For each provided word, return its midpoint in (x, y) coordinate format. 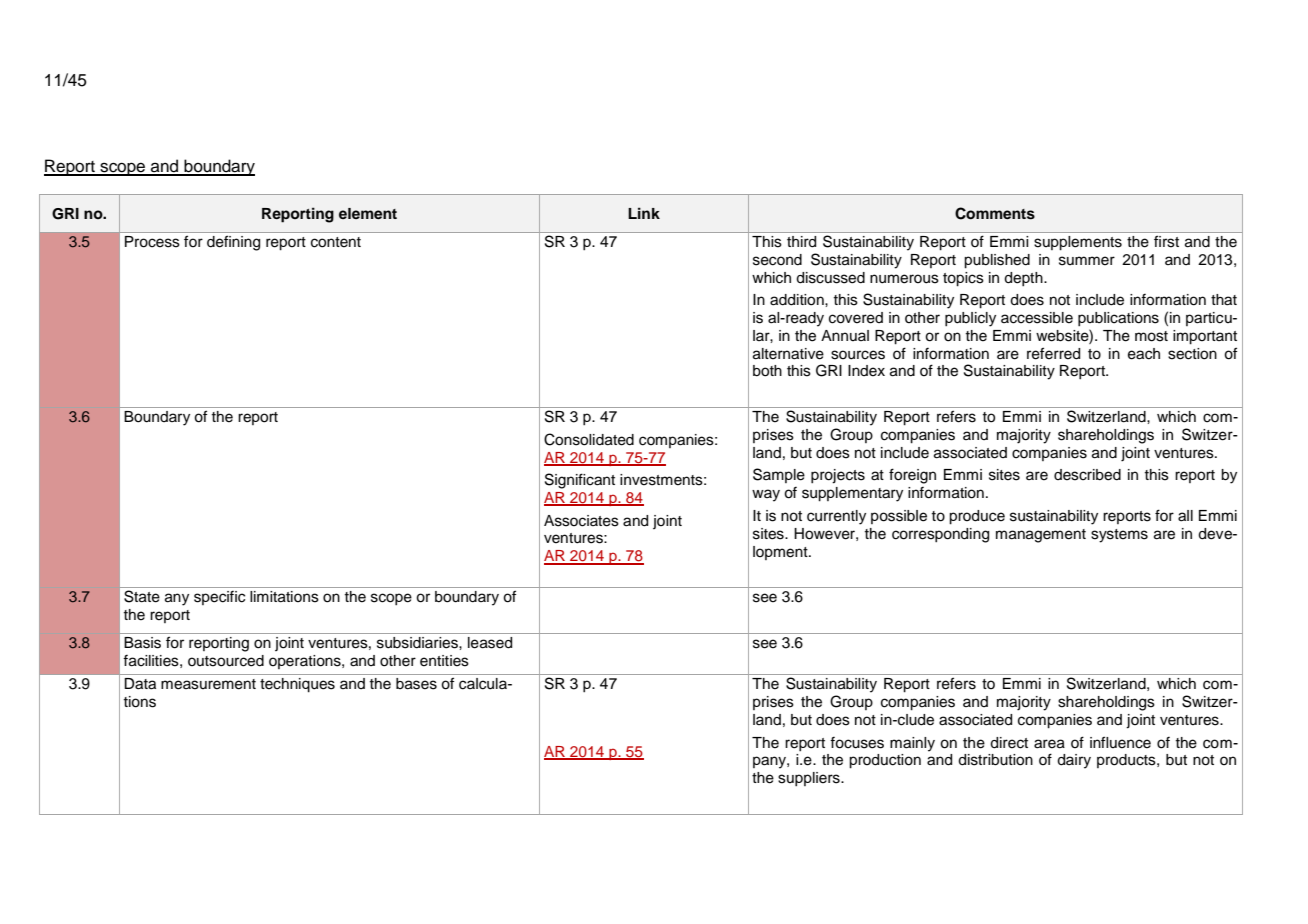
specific (219, 598)
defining (233, 243)
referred (1053, 353)
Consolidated (589, 439)
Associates (581, 521)
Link (644, 213)
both (767, 371)
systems (1119, 536)
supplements (1078, 243)
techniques (297, 685)
